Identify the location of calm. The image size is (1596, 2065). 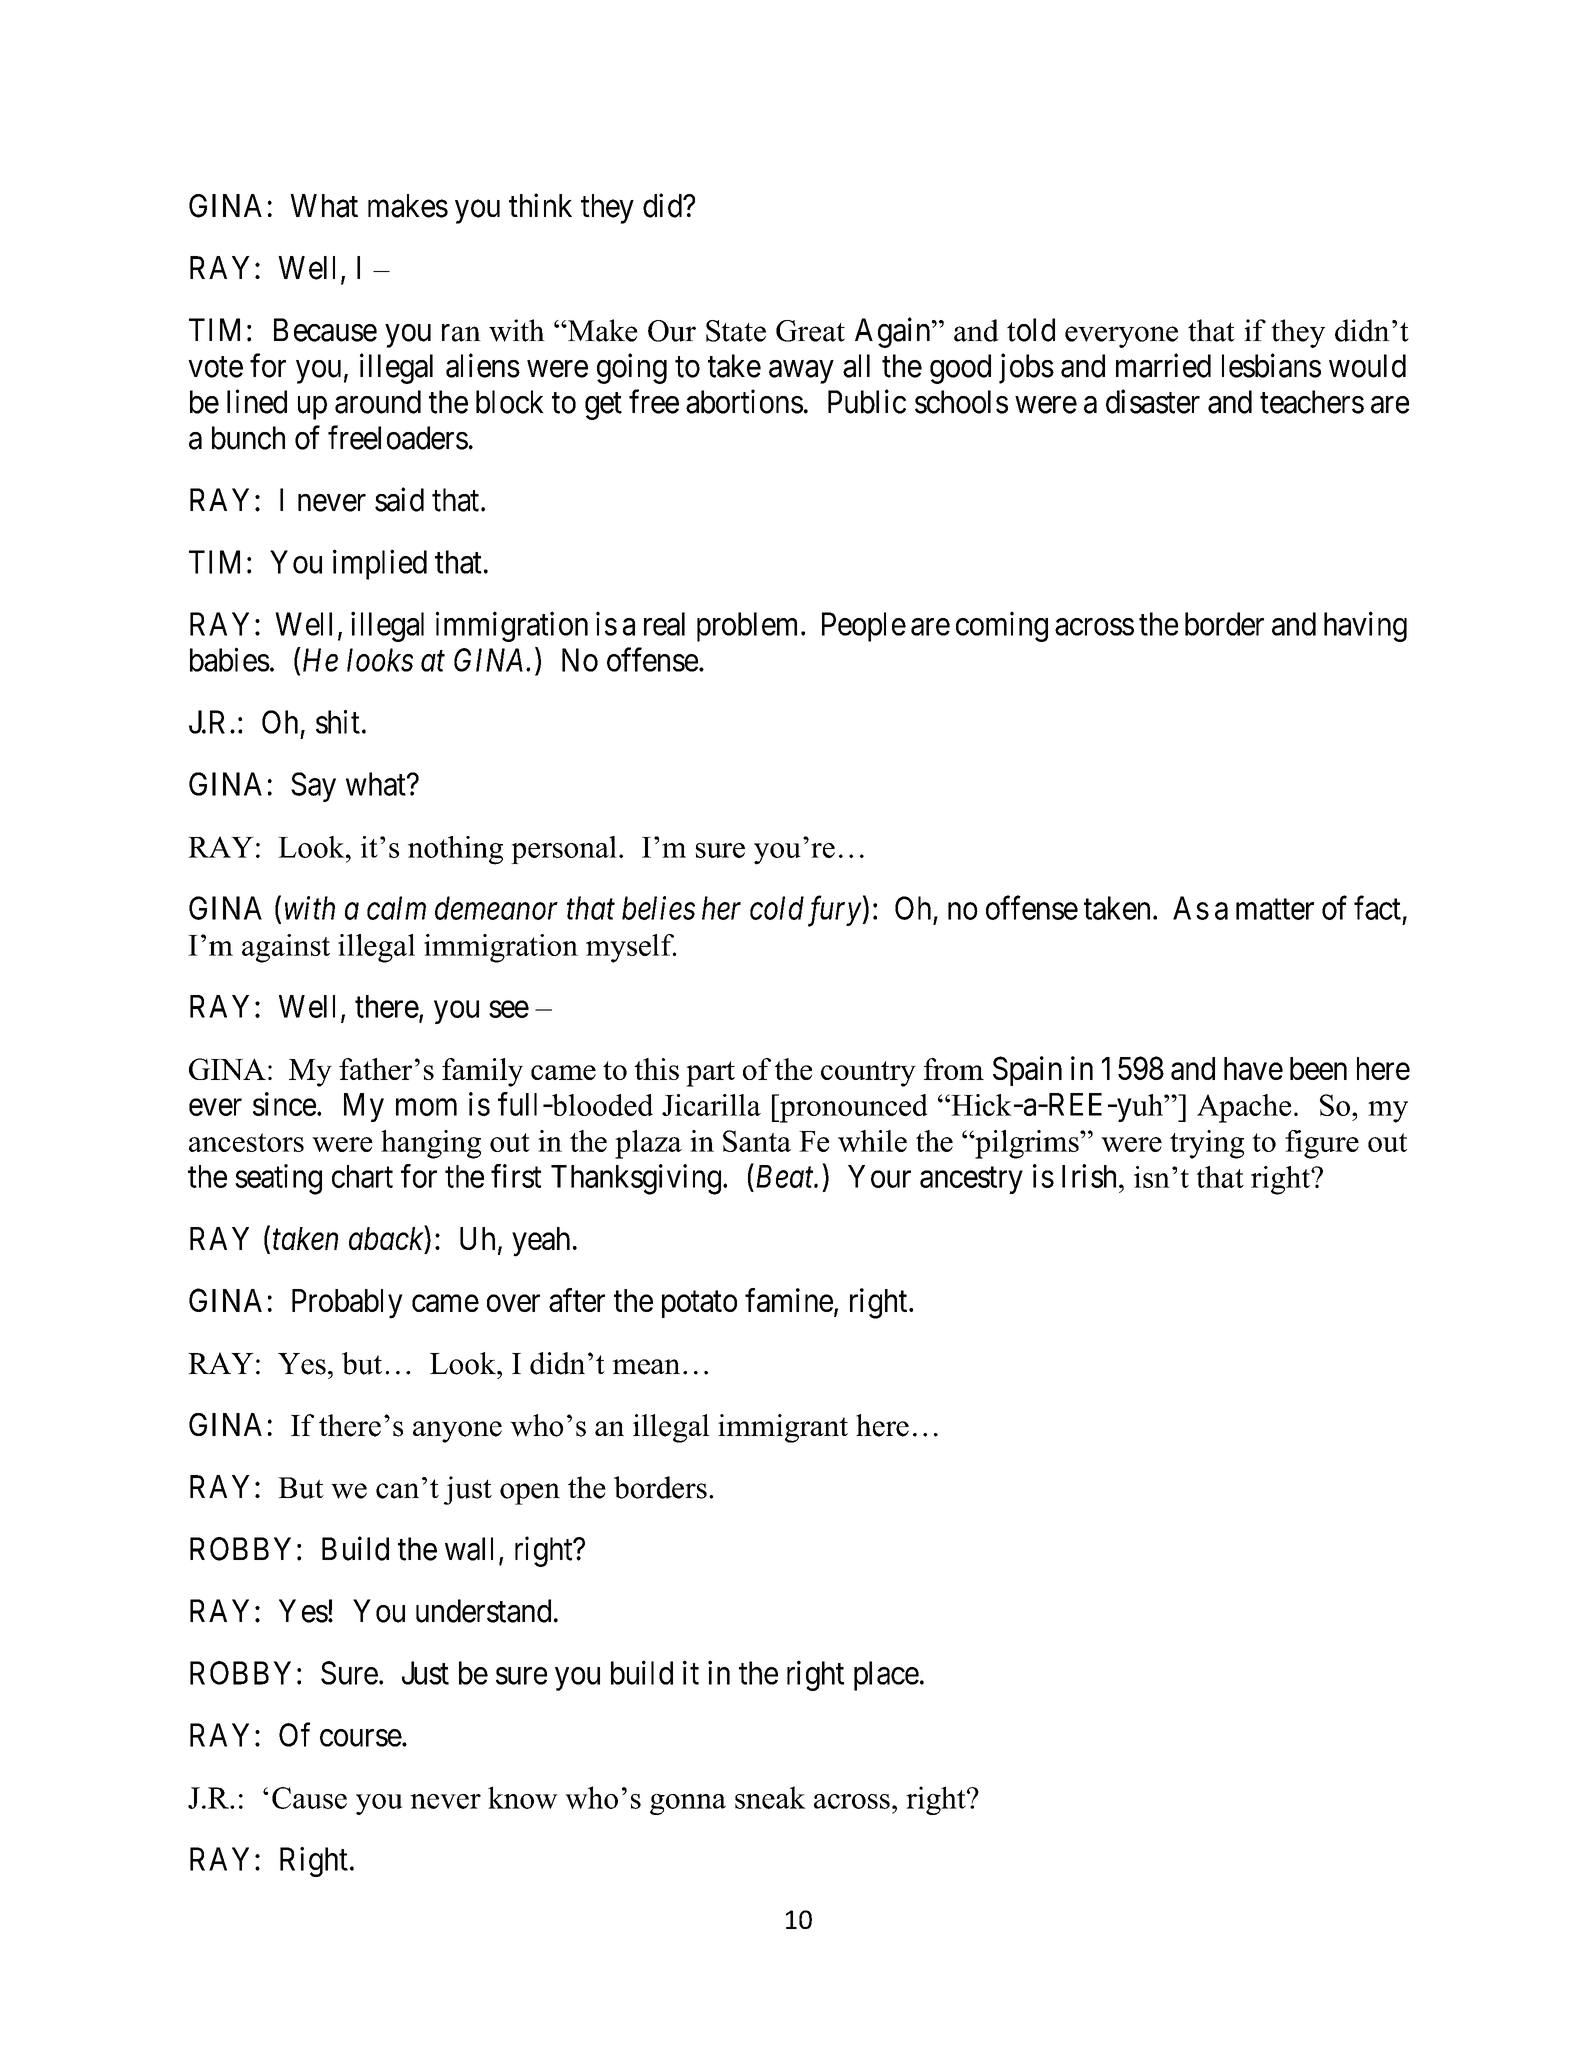
(396, 908).
